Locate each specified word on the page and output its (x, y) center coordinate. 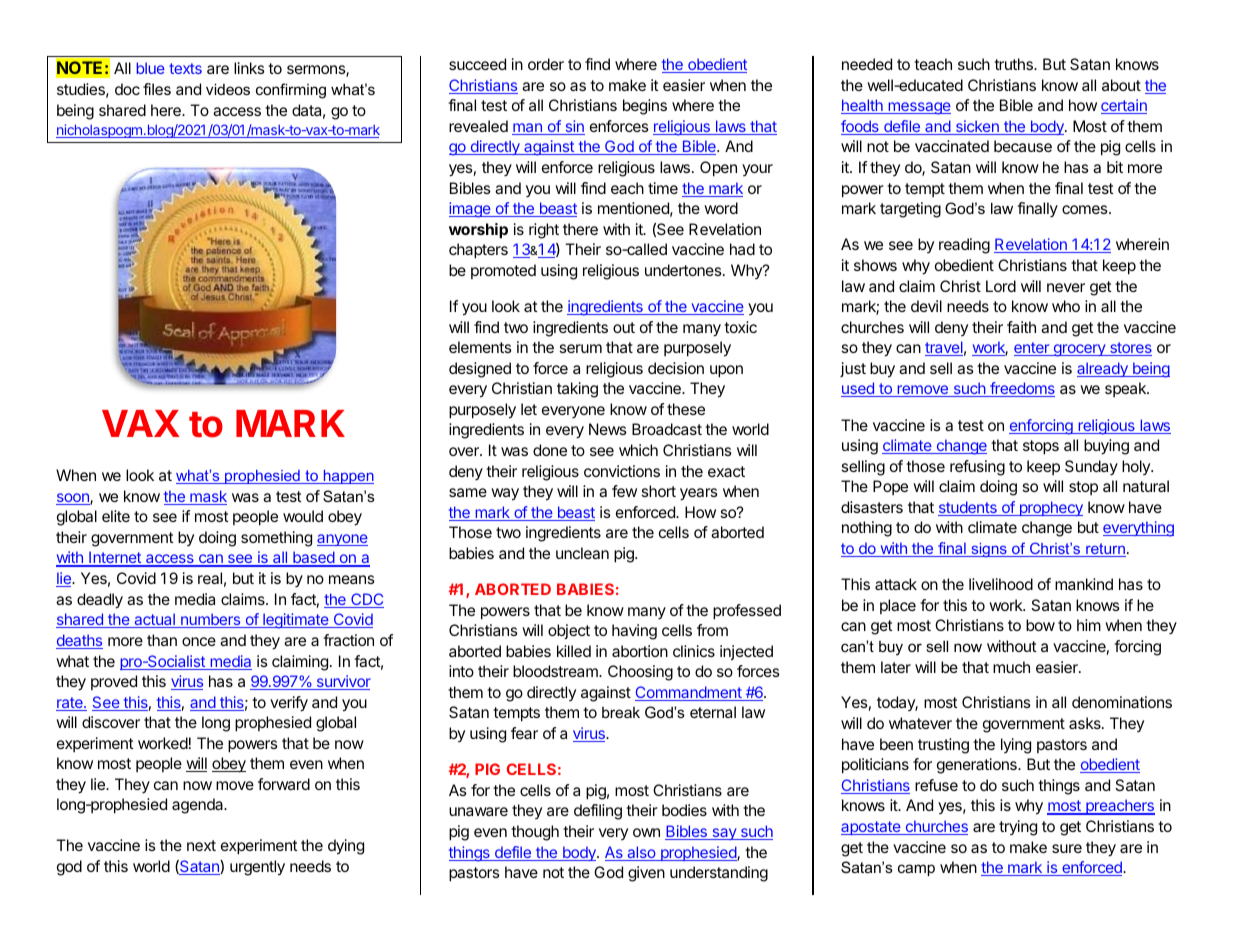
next (201, 845)
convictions (622, 471)
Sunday (1091, 468)
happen (347, 477)
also (641, 853)
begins (645, 107)
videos (228, 89)
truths (1014, 64)
